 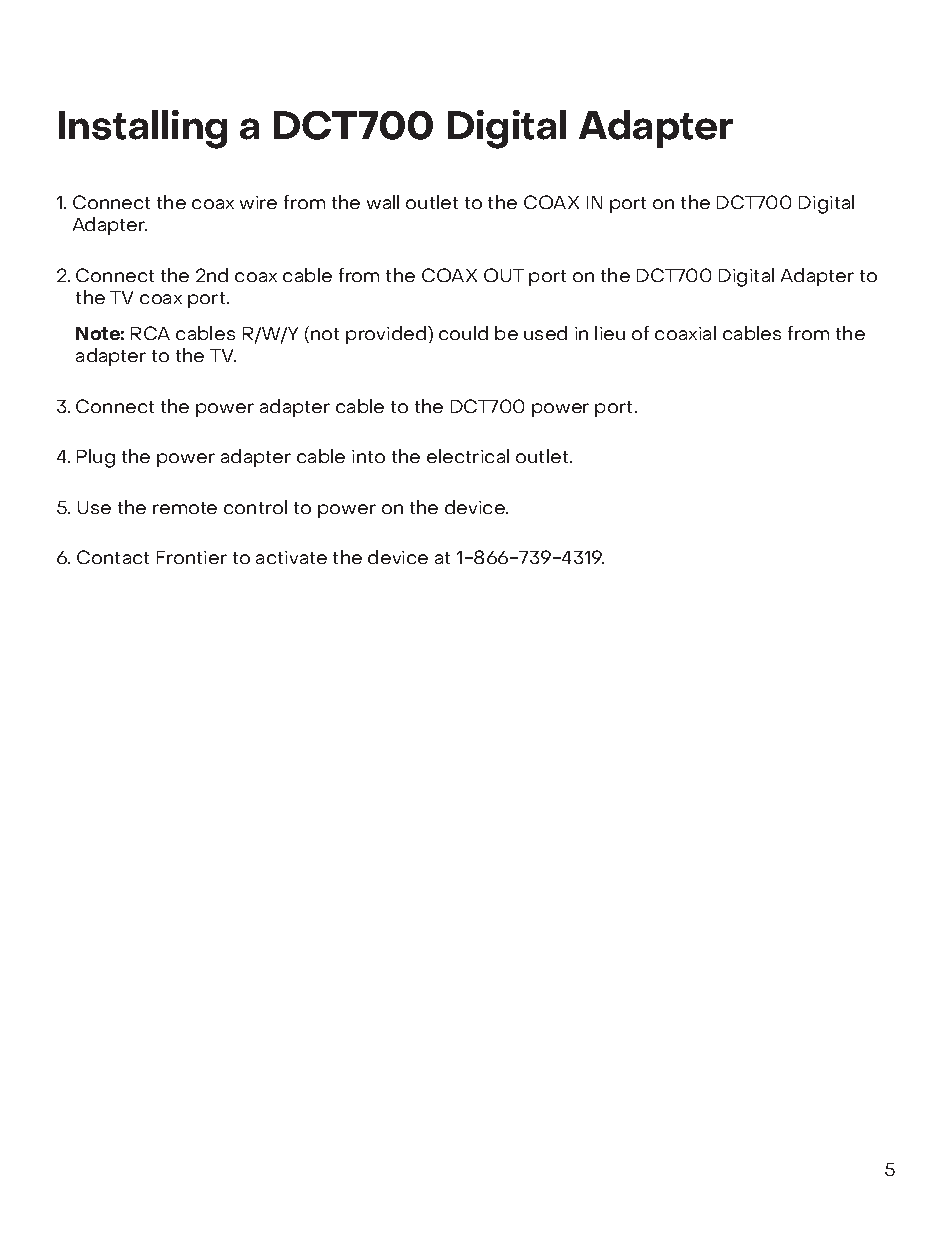 I want to click on Frontier, so click(x=192, y=557).
